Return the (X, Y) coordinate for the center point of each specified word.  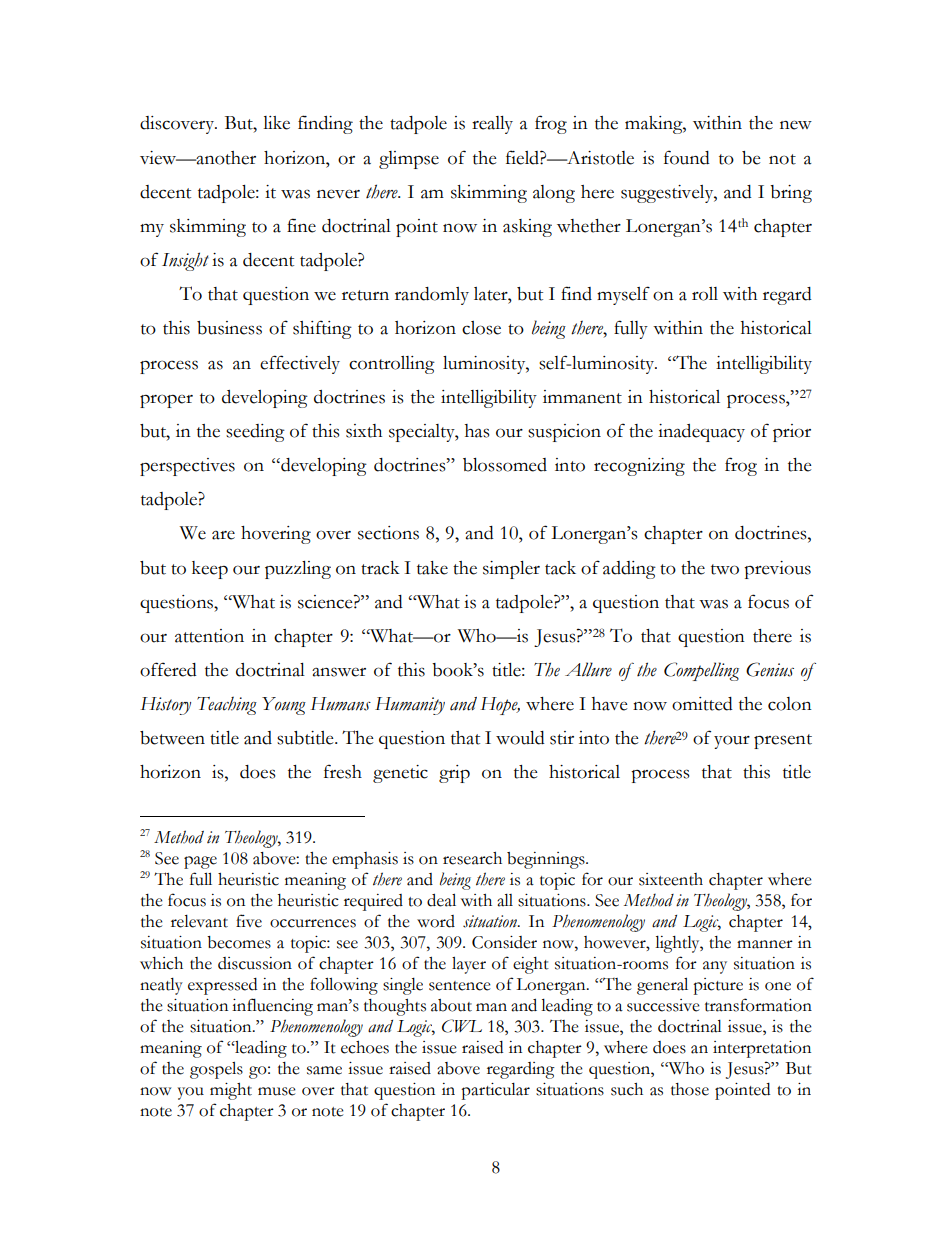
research (472, 858)
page (200, 862)
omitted (702, 704)
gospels (216, 1070)
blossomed (505, 465)
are (223, 535)
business (229, 328)
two (725, 569)
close (481, 328)
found (687, 157)
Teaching (227, 706)
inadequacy (701, 433)
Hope (500, 706)
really (492, 125)
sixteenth (671, 879)
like (276, 123)
